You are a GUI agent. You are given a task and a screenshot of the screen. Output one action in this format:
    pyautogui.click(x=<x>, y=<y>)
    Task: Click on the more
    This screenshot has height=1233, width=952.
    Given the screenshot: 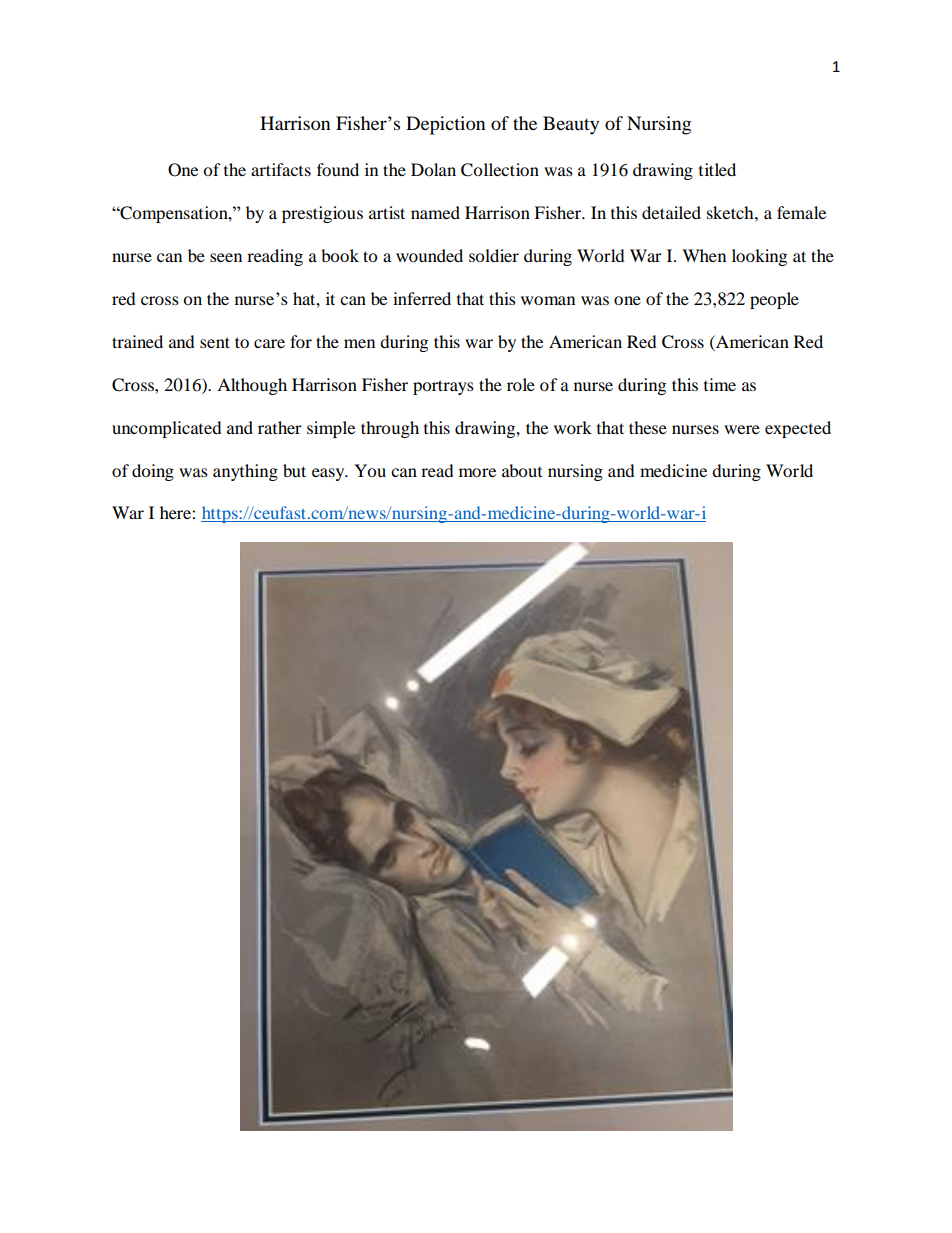 What is the action you would take?
    pyautogui.click(x=477, y=472)
